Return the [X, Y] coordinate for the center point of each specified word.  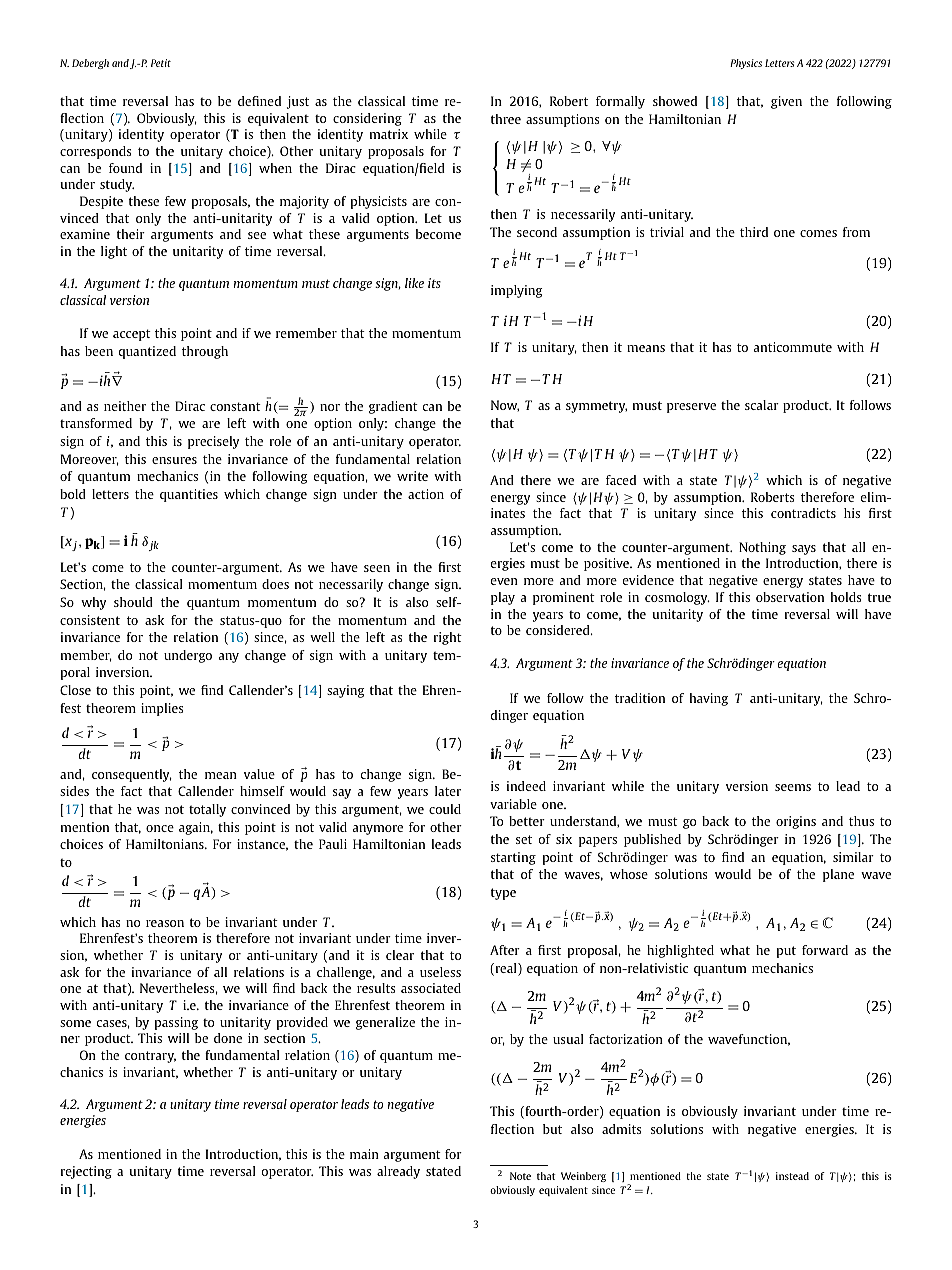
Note [520, 1176]
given [786, 102]
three [506, 119]
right [448, 638]
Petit [161, 63]
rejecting [86, 1172]
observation [790, 597]
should [133, 602]
